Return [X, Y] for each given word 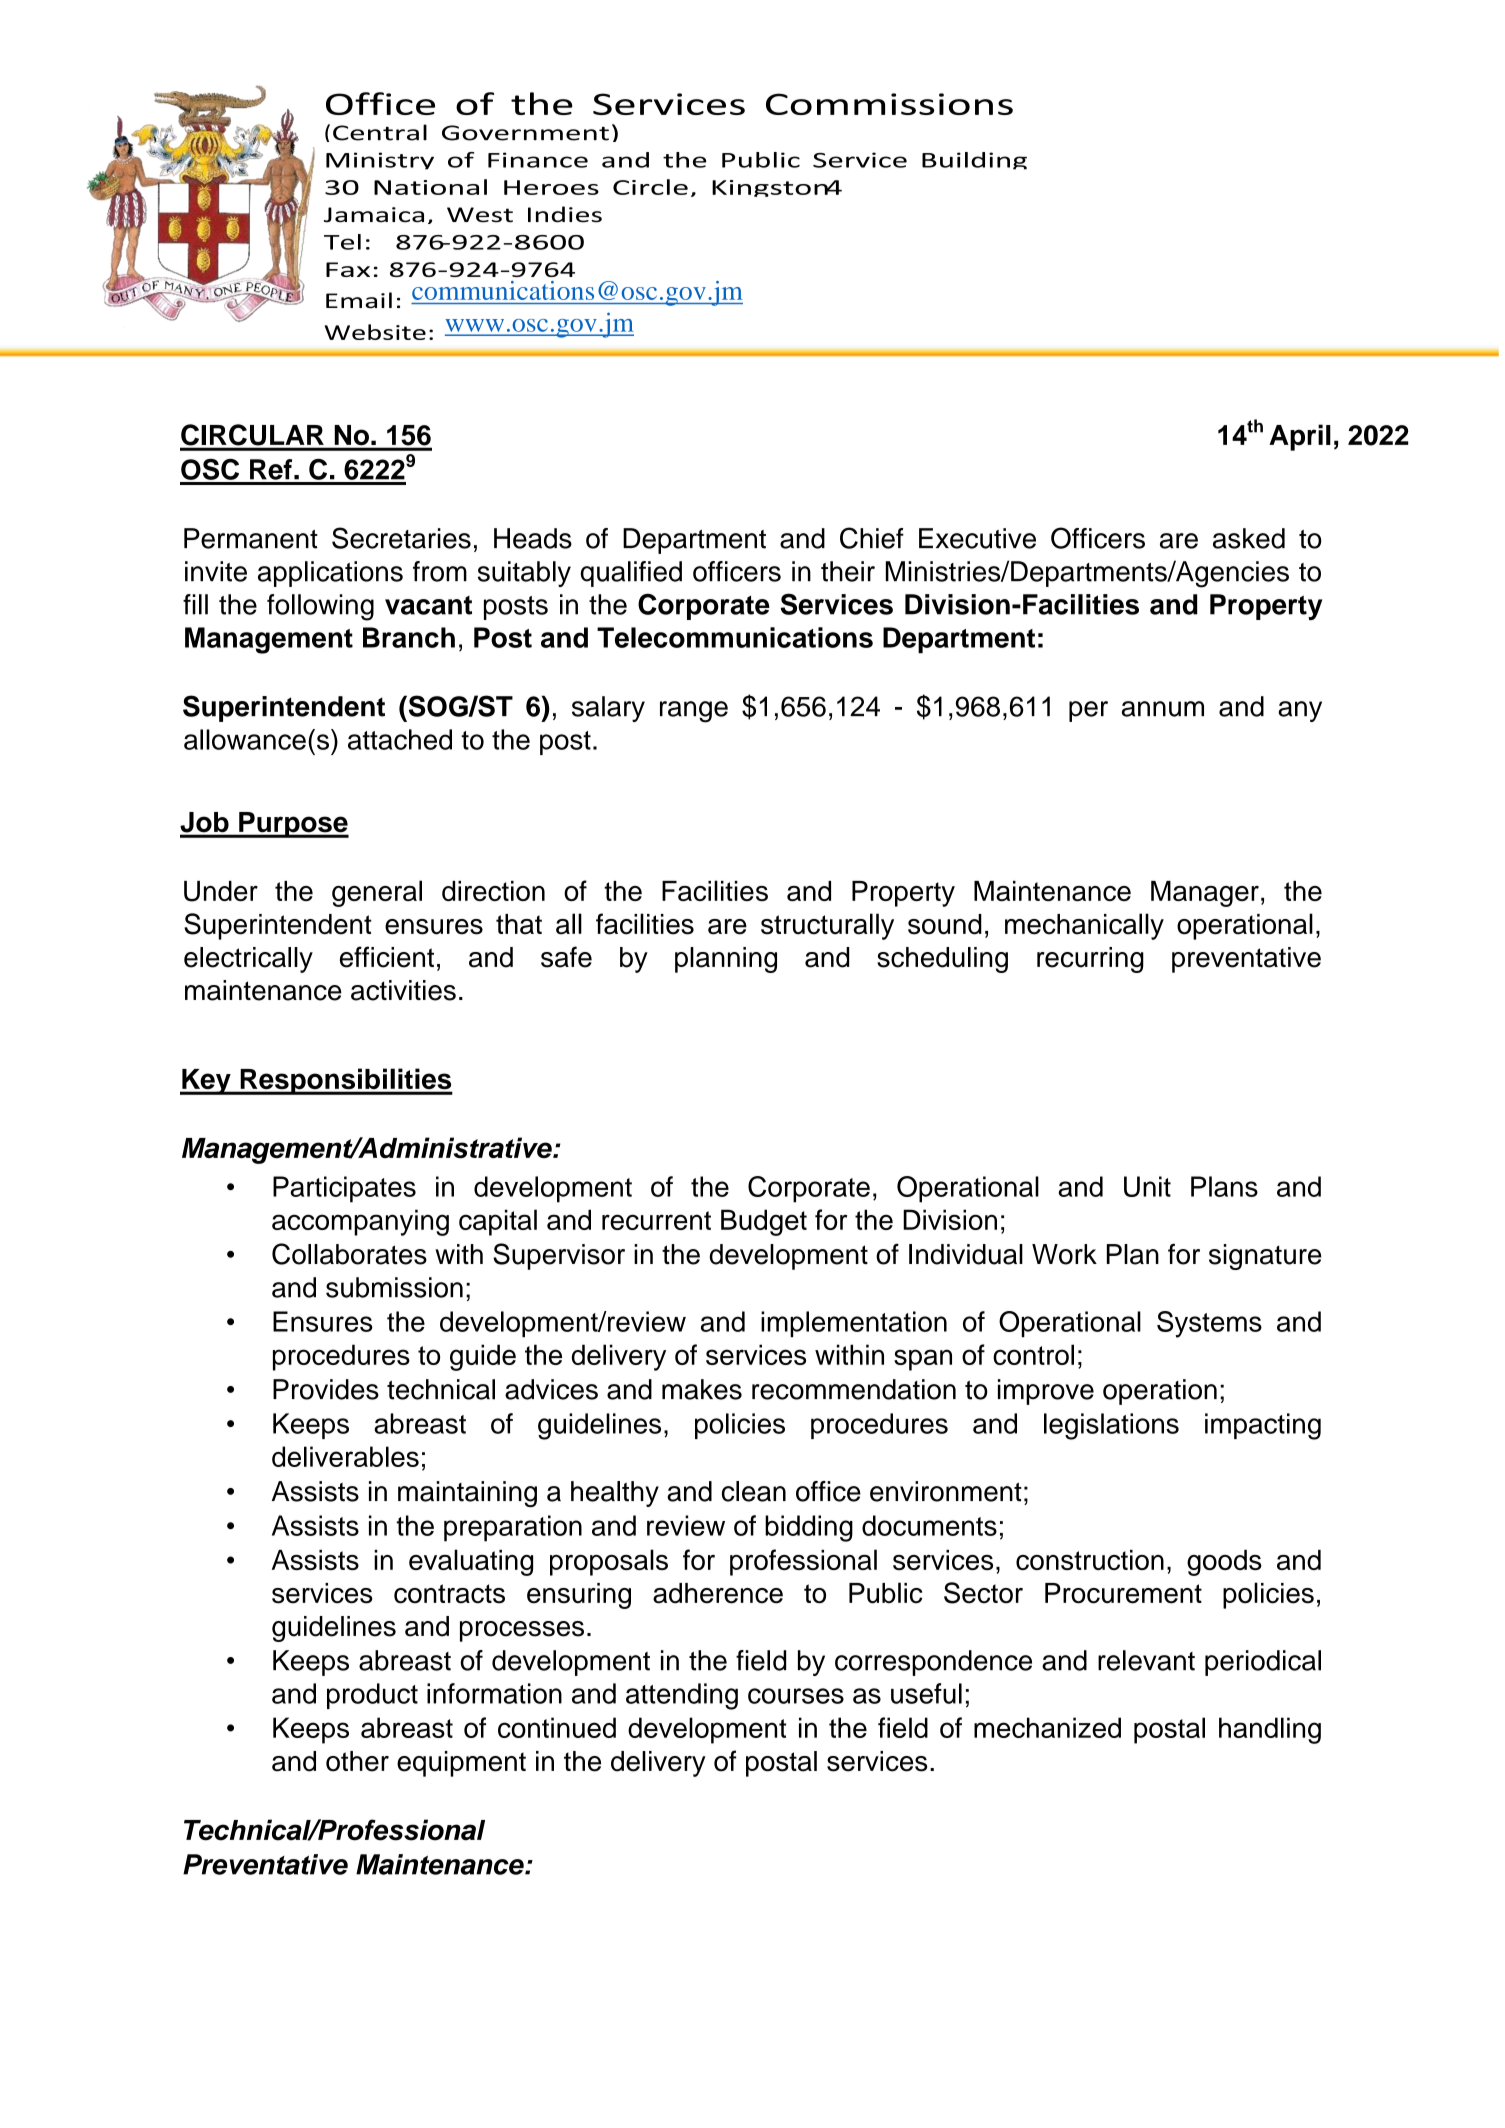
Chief [872, 538]
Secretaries [401, 538]
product [372, 1696]
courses [796, 1696]
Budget [764, 1222]
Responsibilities [345, 1081]
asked [1249, 538]
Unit [1147, 1186]
